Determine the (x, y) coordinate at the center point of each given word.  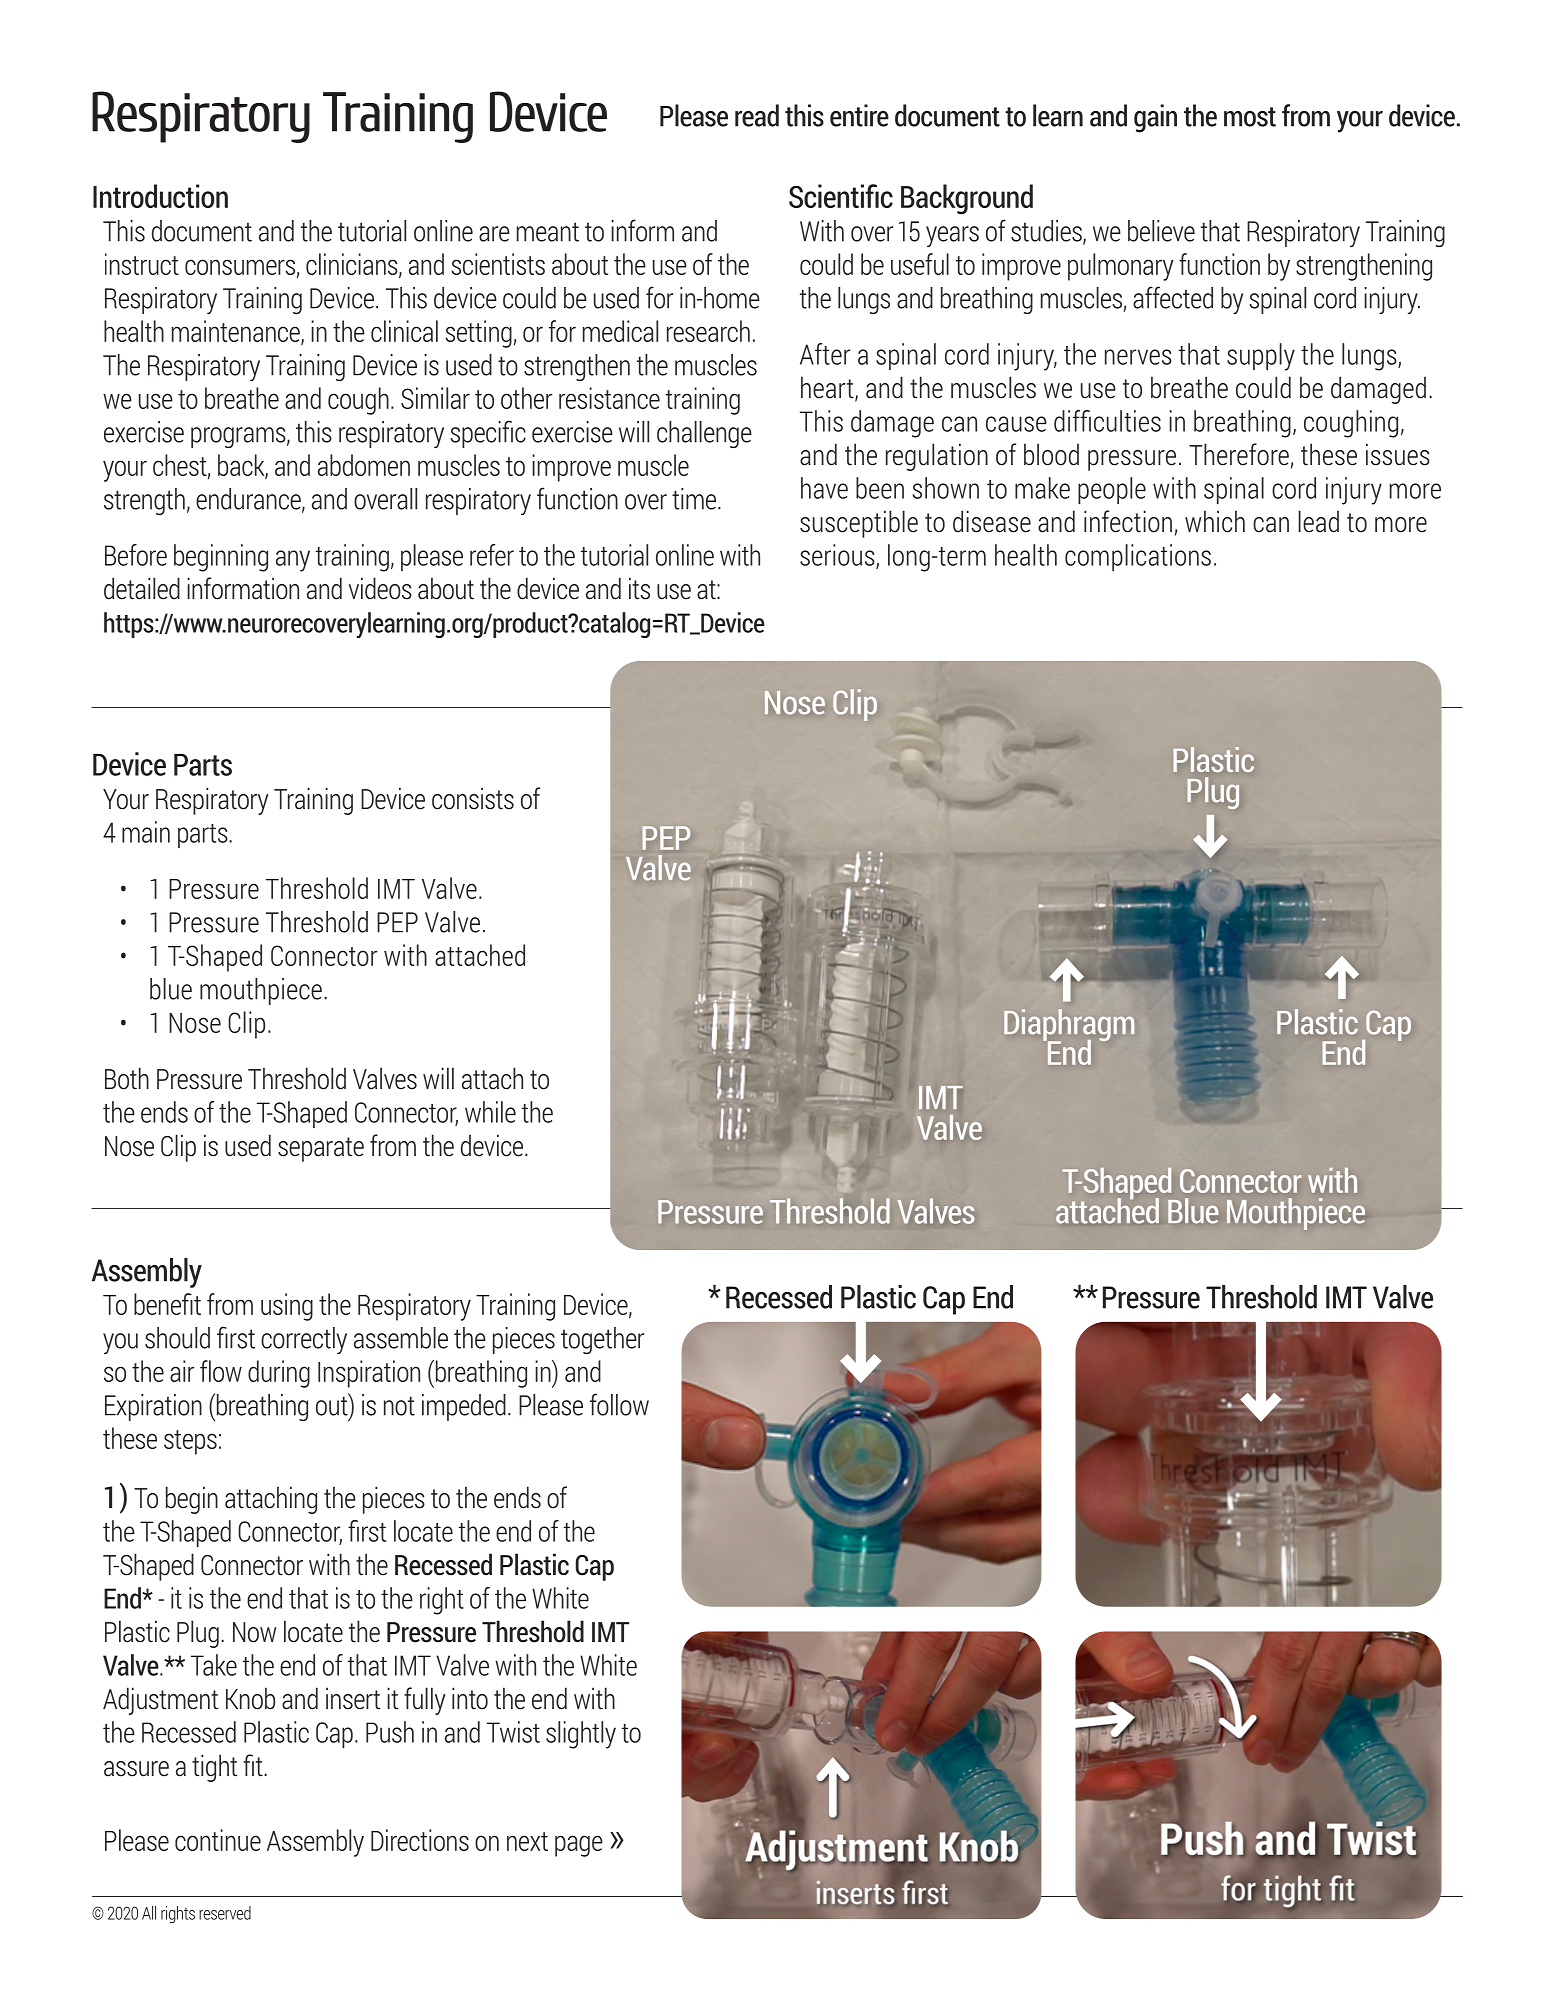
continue (218, 1840)
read (757, 115)
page (579, 1846)
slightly (581, 1735)
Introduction (160, 196)
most (1250, 117)
